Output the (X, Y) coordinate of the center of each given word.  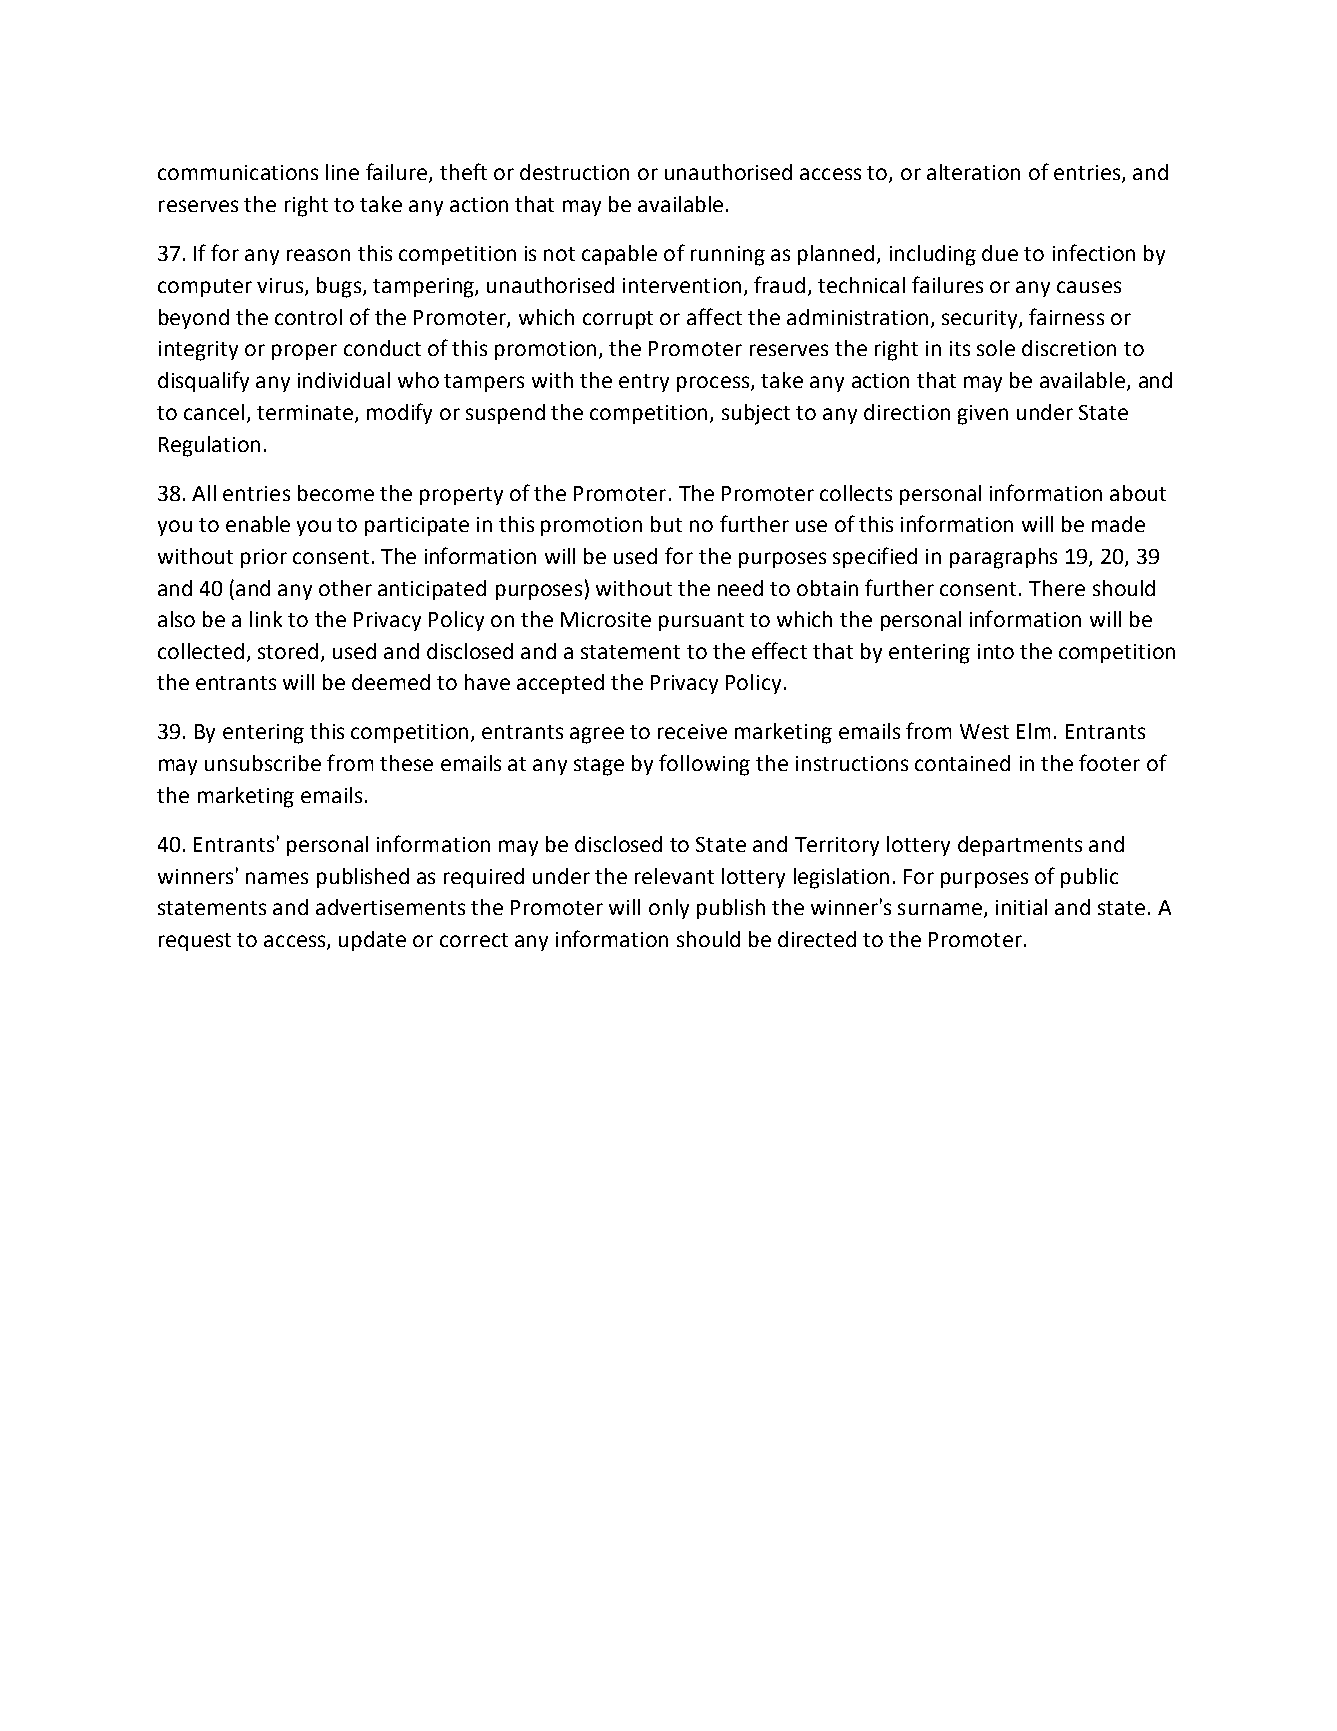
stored (288, 651)
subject (756, 414)
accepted (560, 684)
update (372, 941)
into (996, 651)
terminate (306, 413)
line (342, 172)
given (983, 415)
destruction (574, 172)
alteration (973, 172)
